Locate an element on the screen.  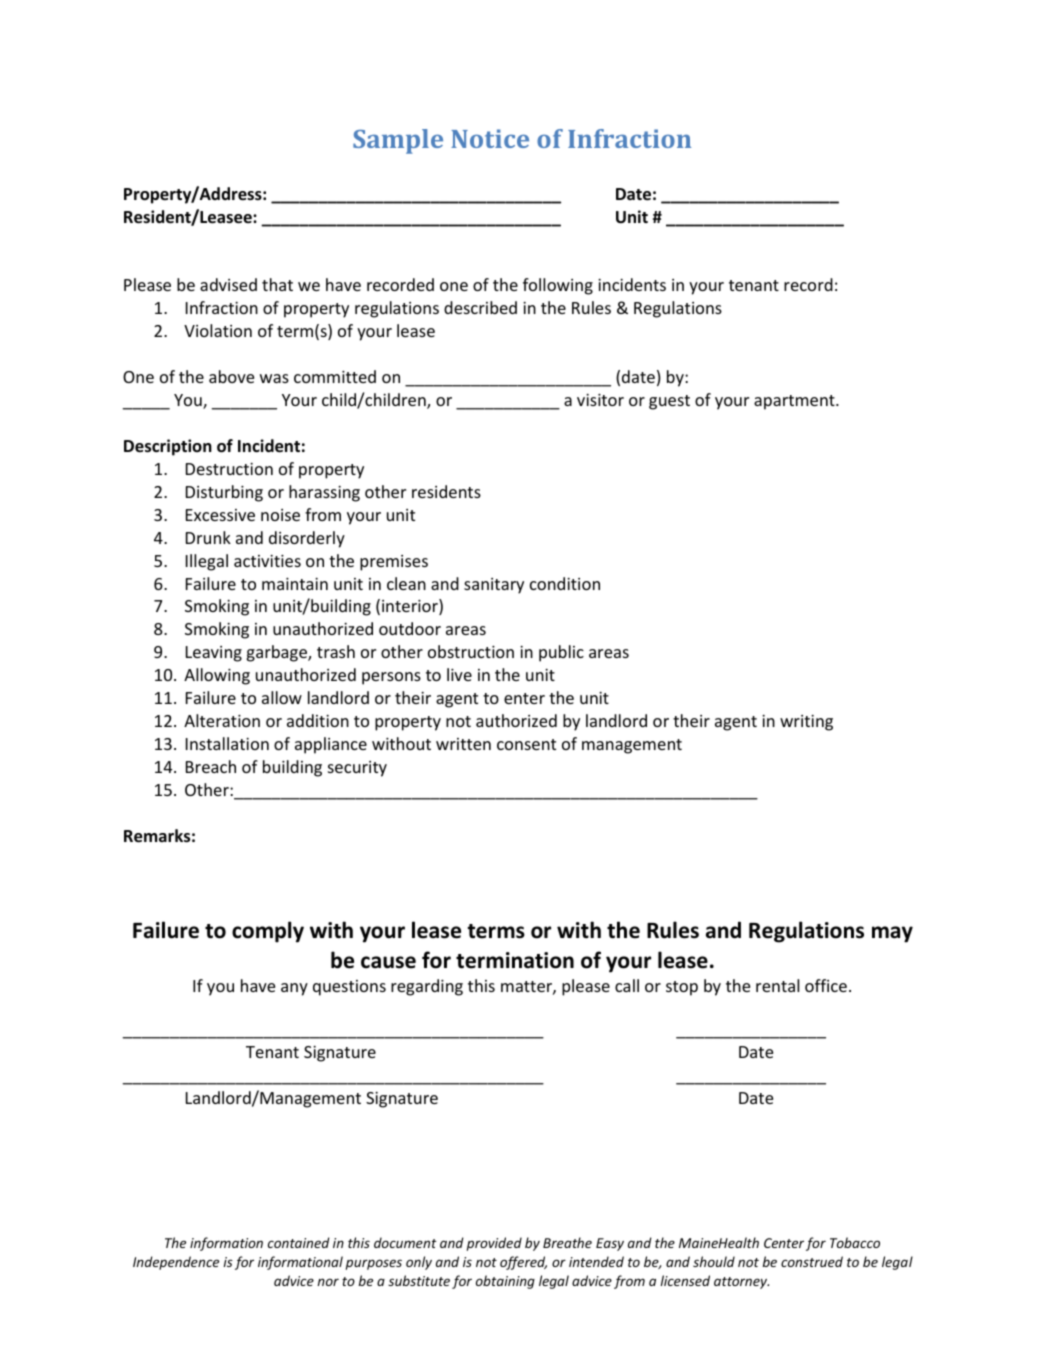
Breach is located at coordinates (211, 766).
